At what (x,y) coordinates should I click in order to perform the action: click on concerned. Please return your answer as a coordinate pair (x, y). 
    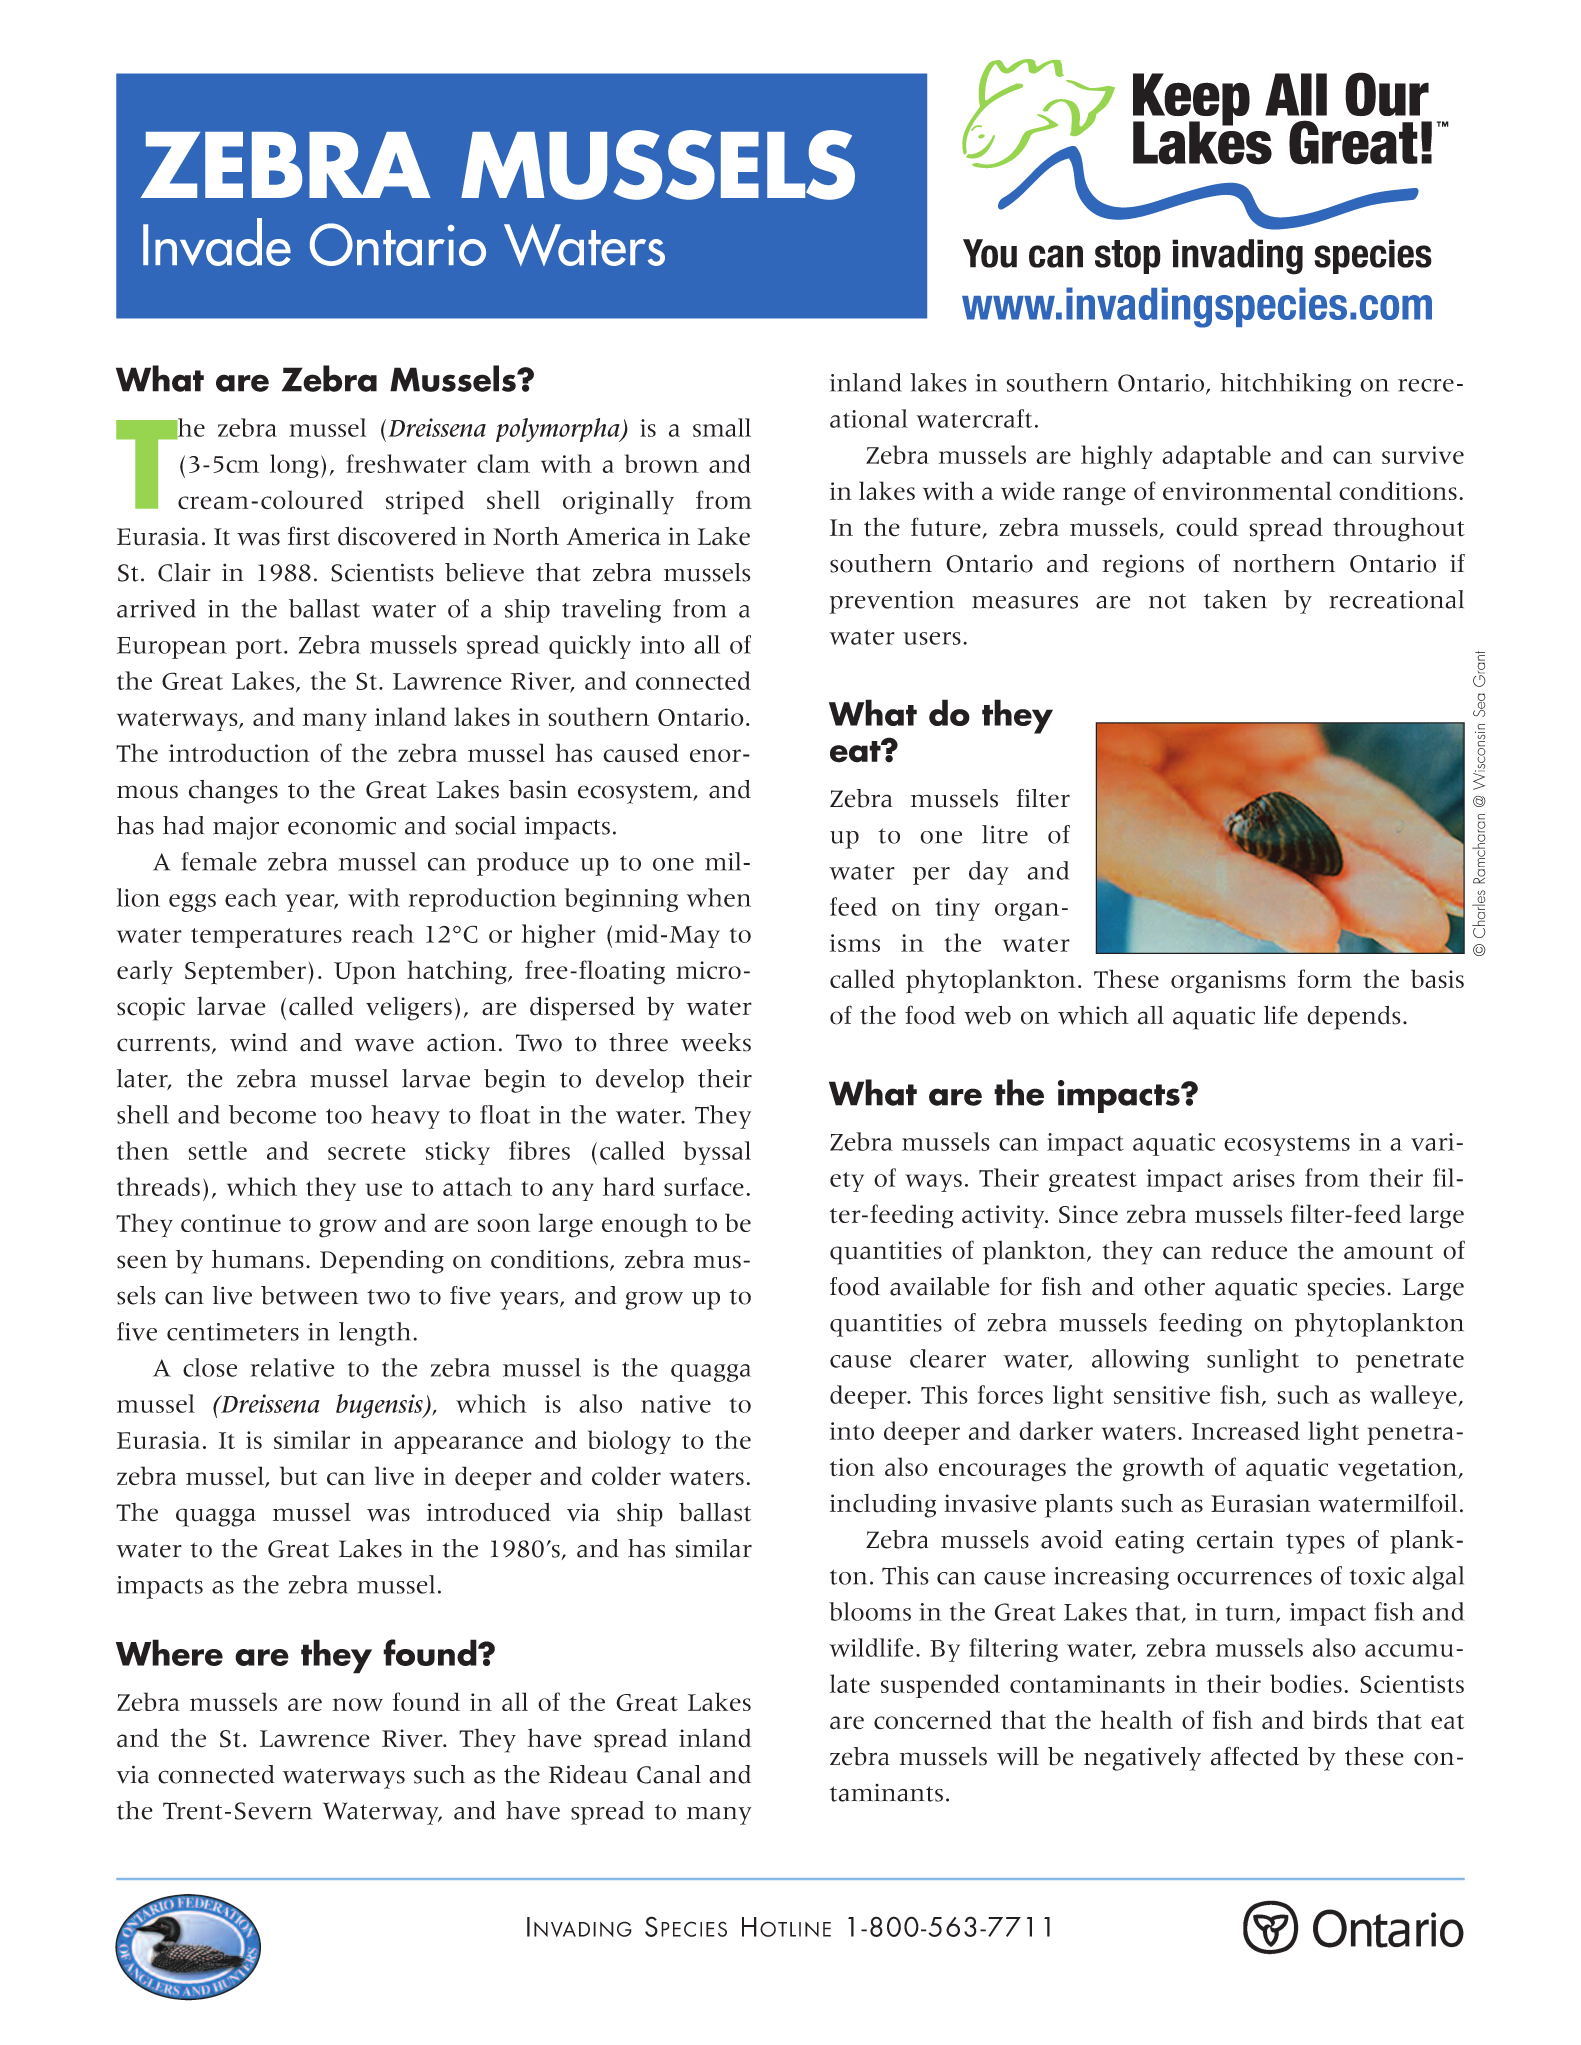
    Looking at the image, I should click on (933, 1720).
